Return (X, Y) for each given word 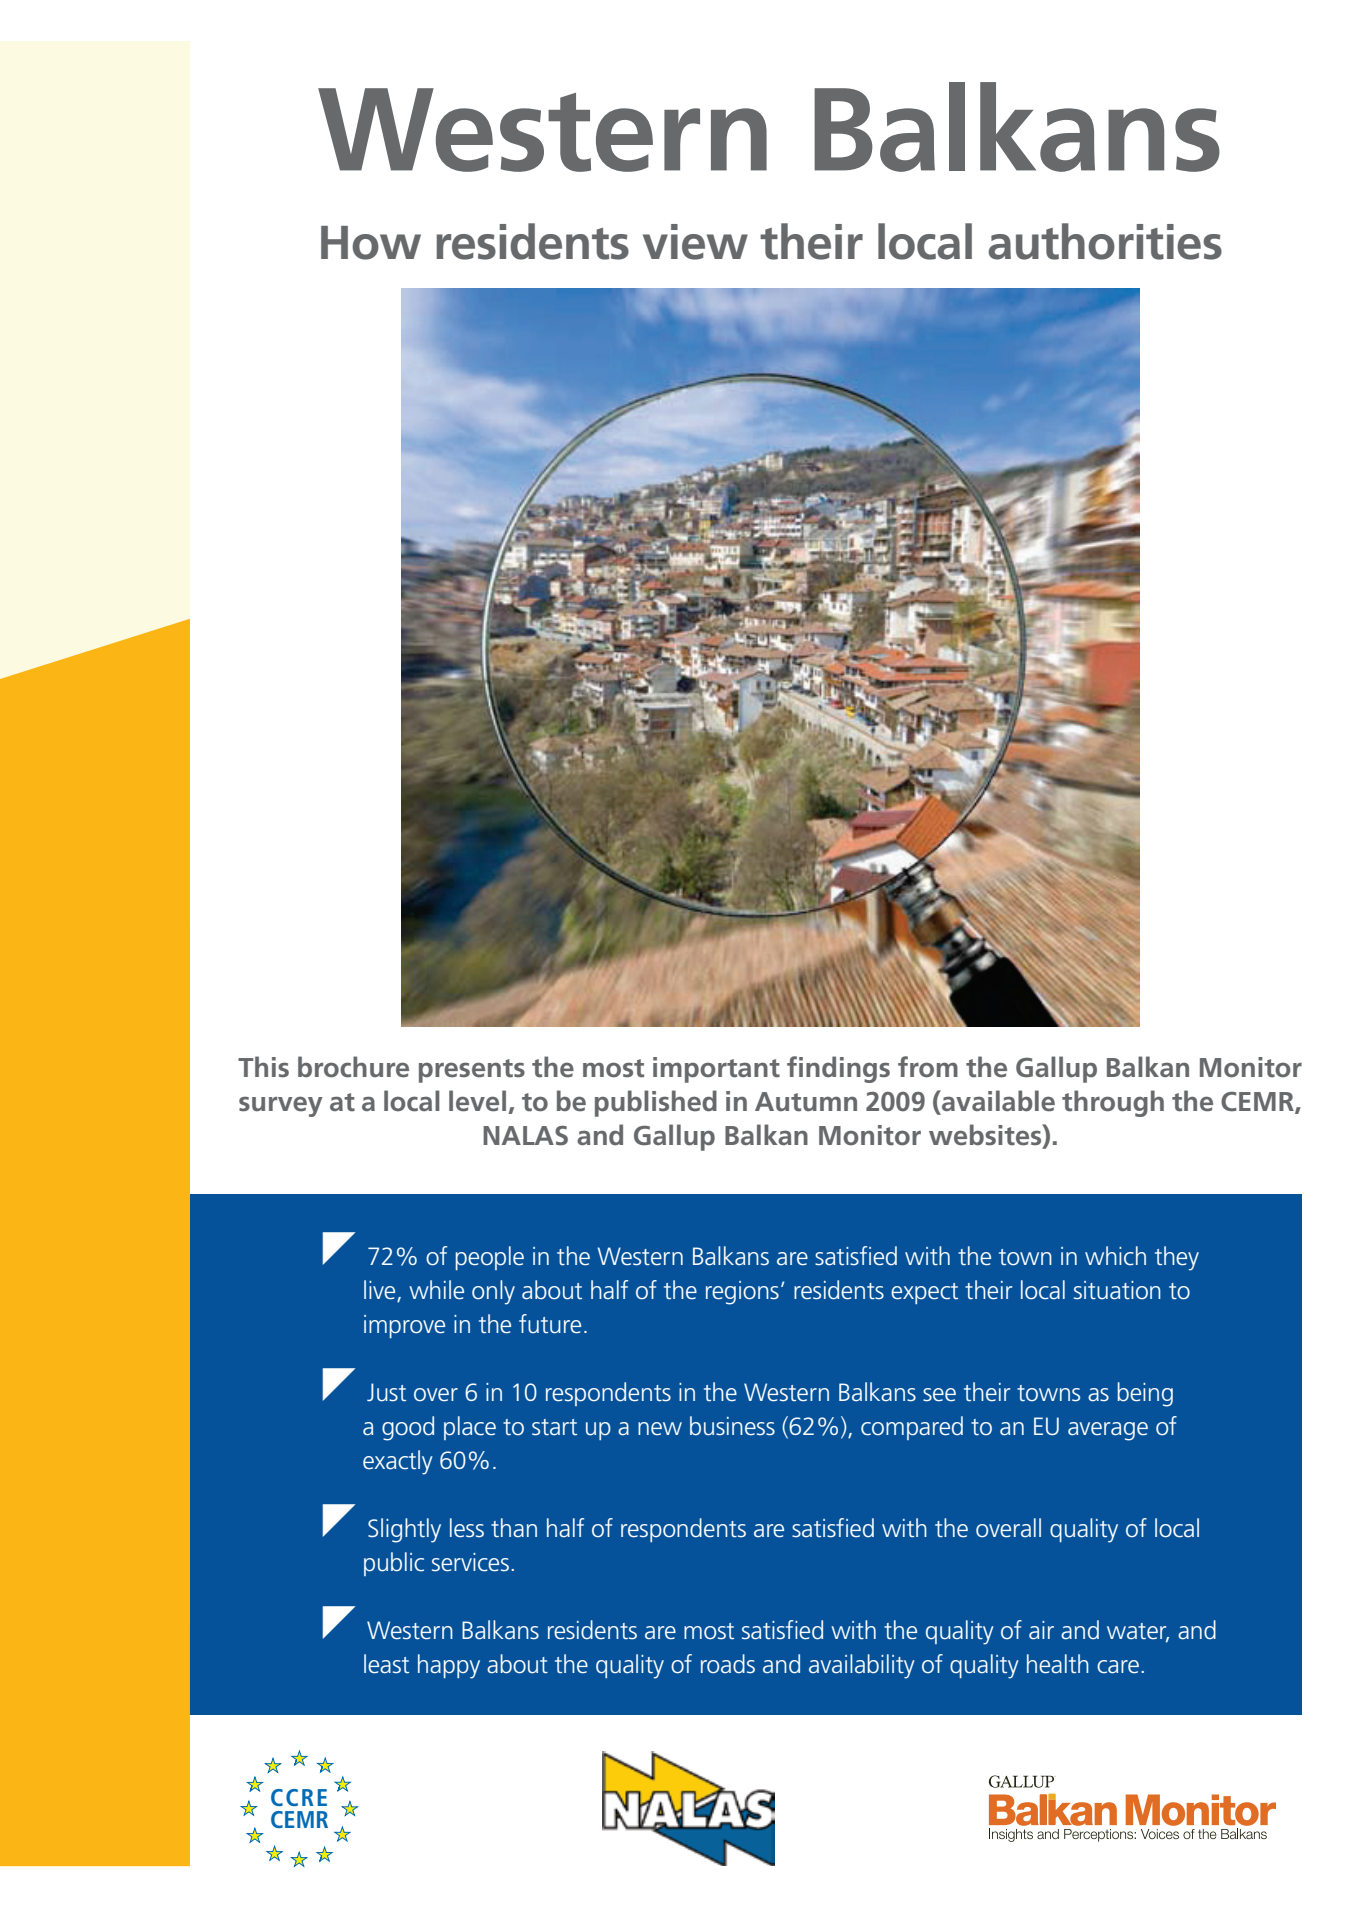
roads (728, 1664)
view (695, 242)
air (1041, 1630)
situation (1117, 1290)
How (371, 243)
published (656, 1103)
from (928, 1067)
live (381, 1291)
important (716, 1070)
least (386, 1664)
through (1113, 1103)
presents (472, 1071)
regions (742, 1293)
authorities (1105, 241)
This (263, 1067)
